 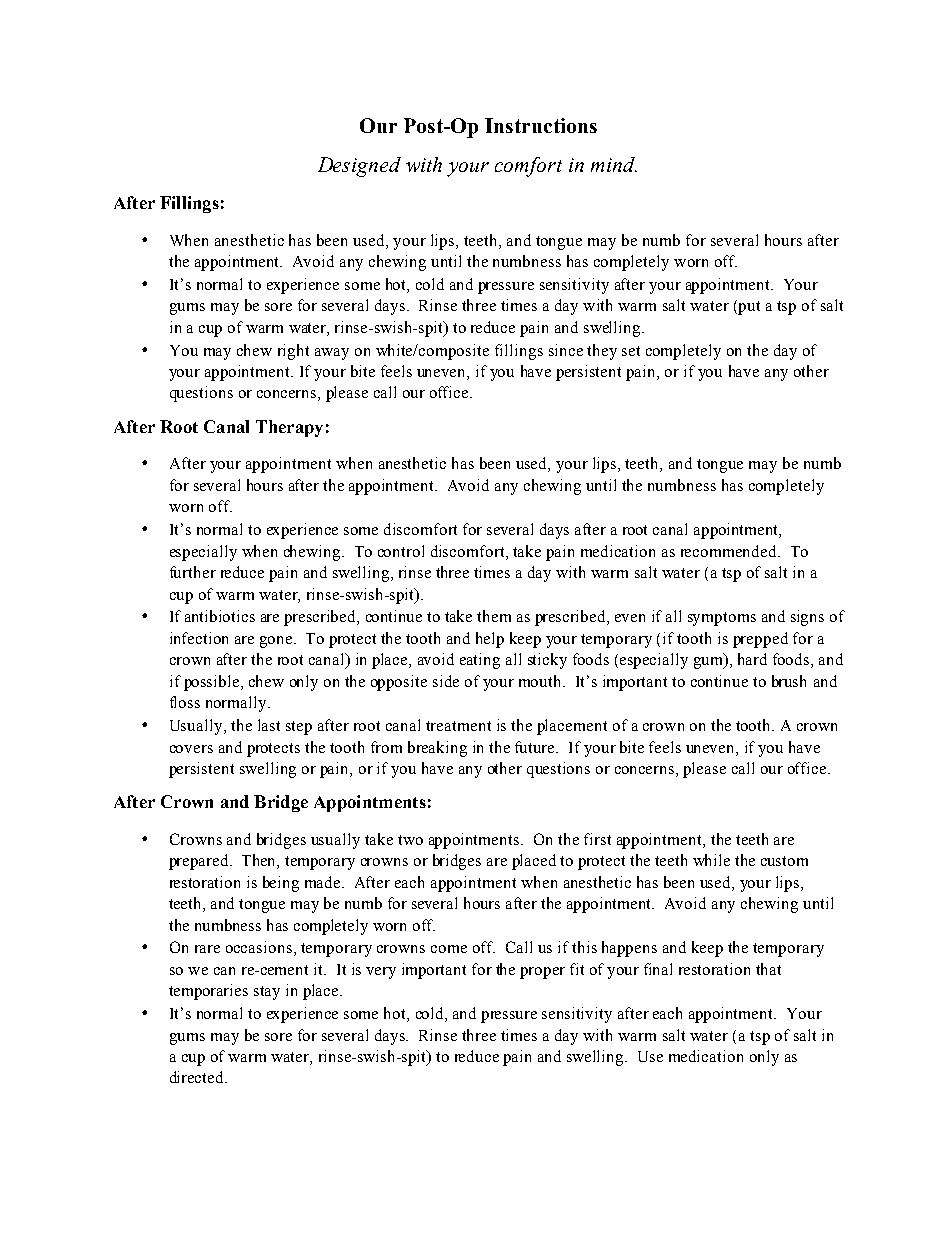 What do you see at coordinates (614, 164) in the image?
I see `mind` at bounding box center [614, 164].
